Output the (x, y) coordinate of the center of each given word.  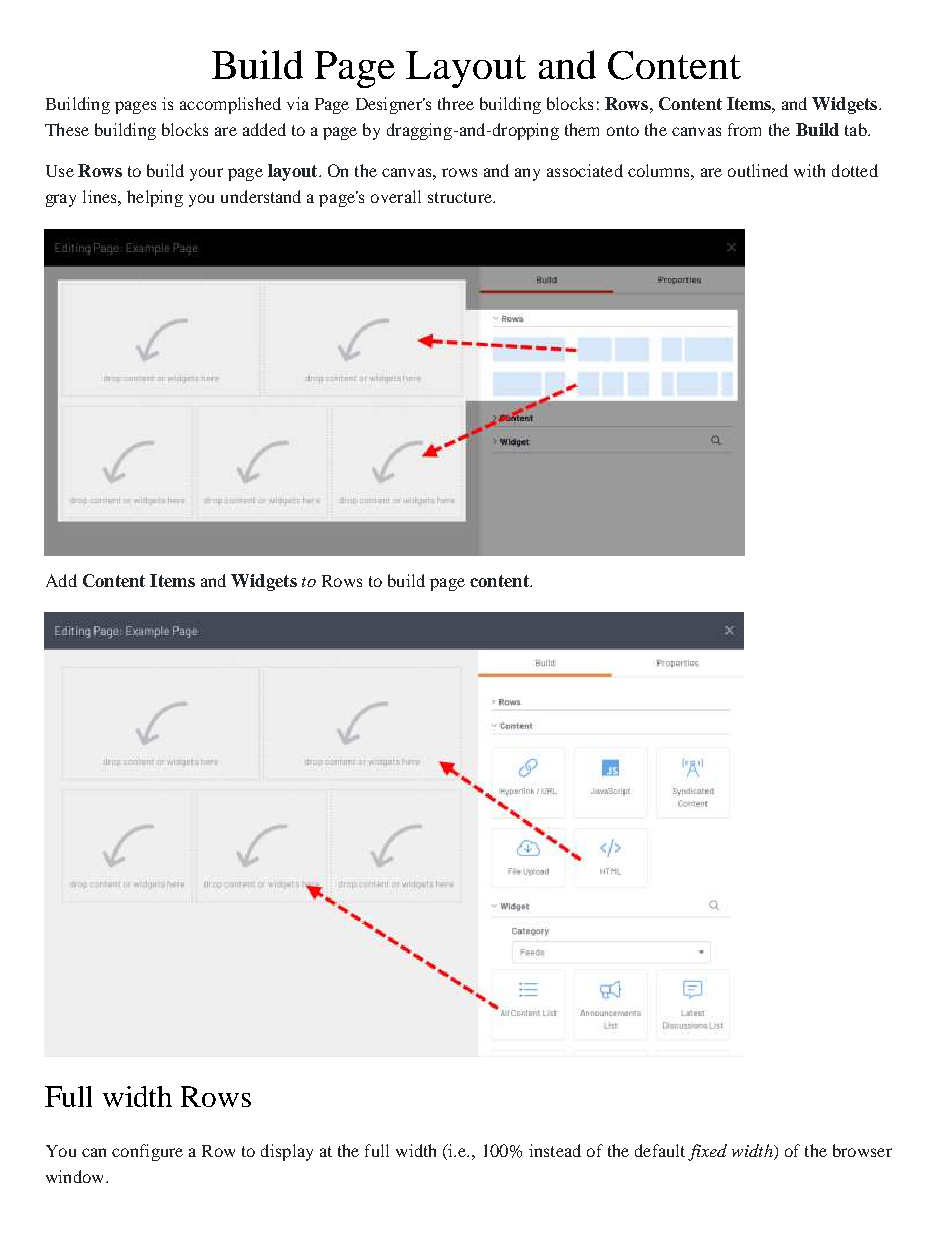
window (76, 1176)
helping (155, 198)
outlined (758, 170)
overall (396, 196)
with (809, 170)
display (287, 1152)
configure (147, 1152)
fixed (707, 1152)
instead (555, 1150)
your (206, 174)
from (744, 129)
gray (61, 200)
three (456, 103)
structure (461, 197)
